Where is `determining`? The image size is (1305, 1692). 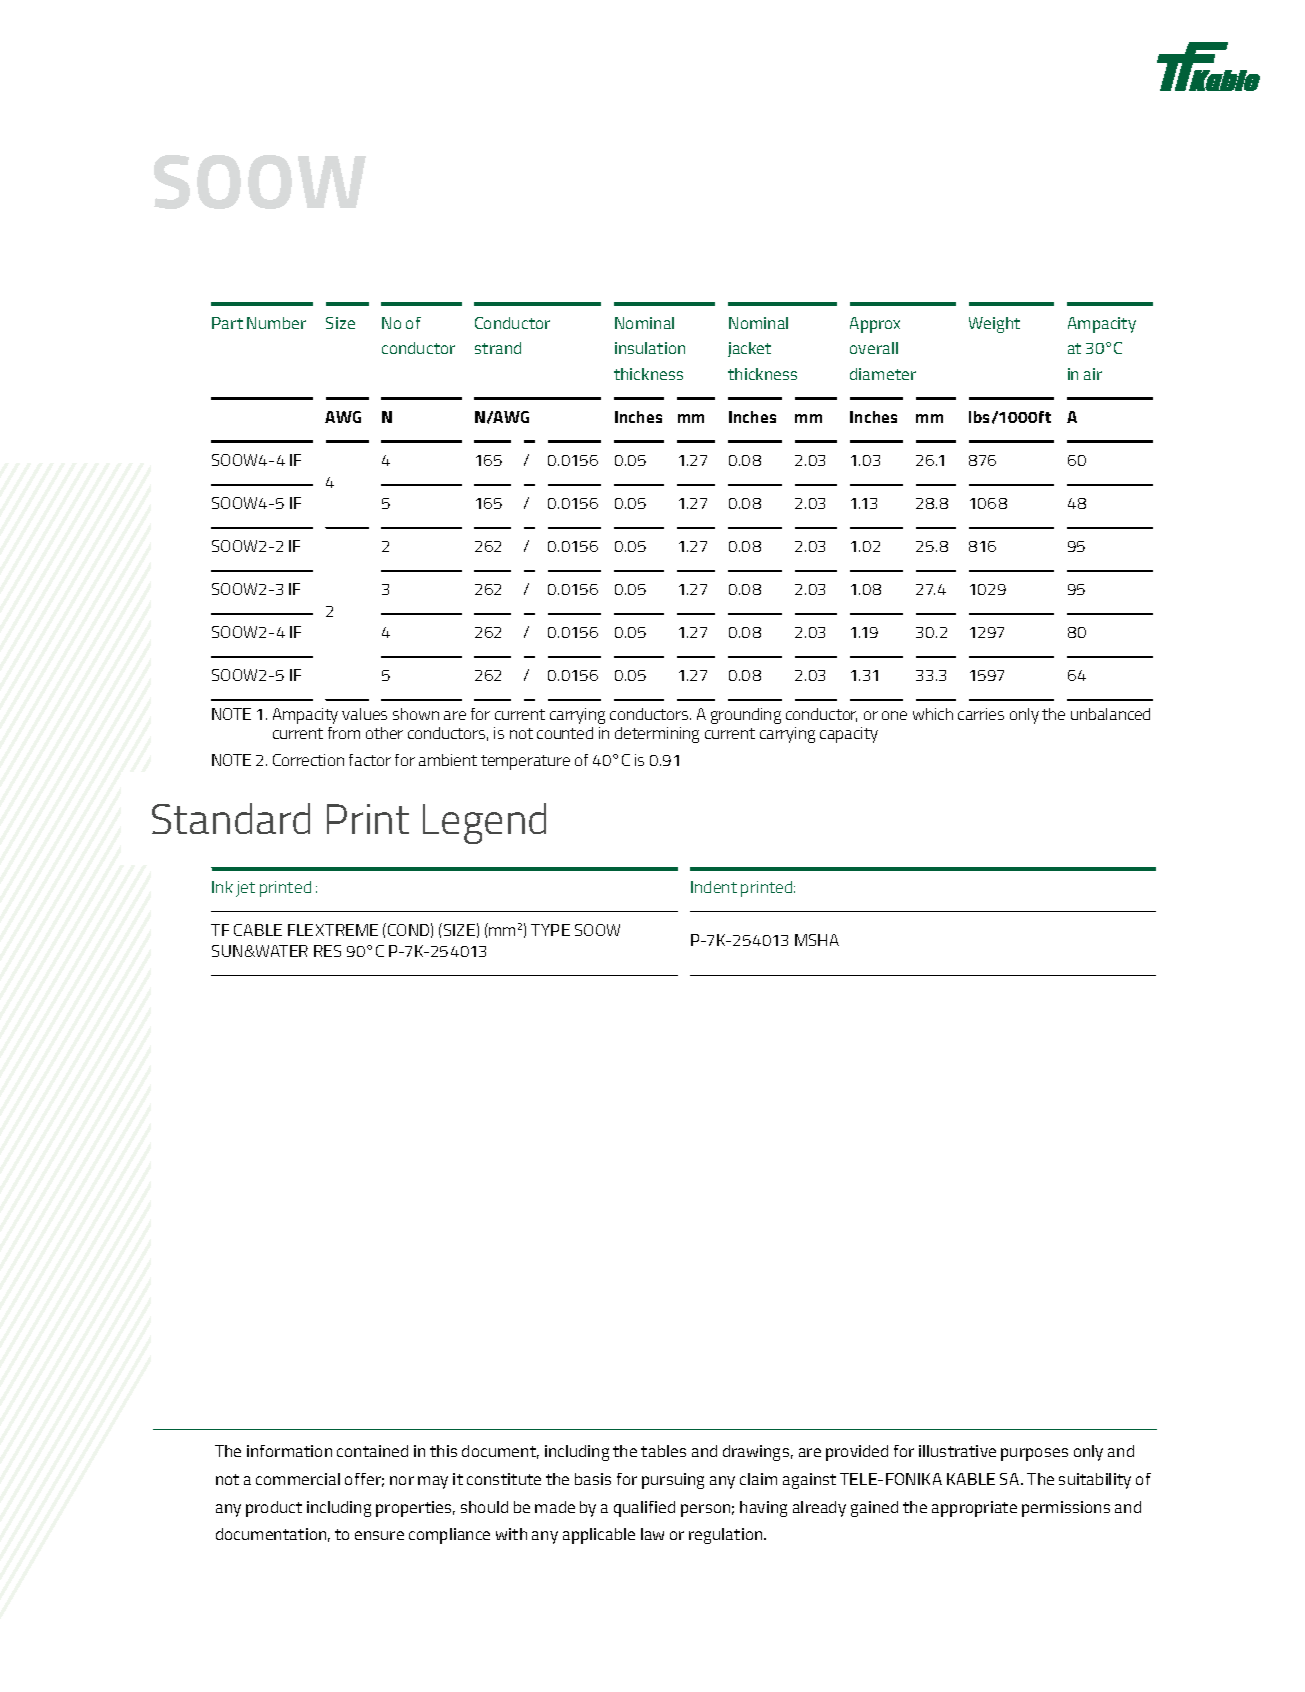 determining is located at coordinates (657, 735).
